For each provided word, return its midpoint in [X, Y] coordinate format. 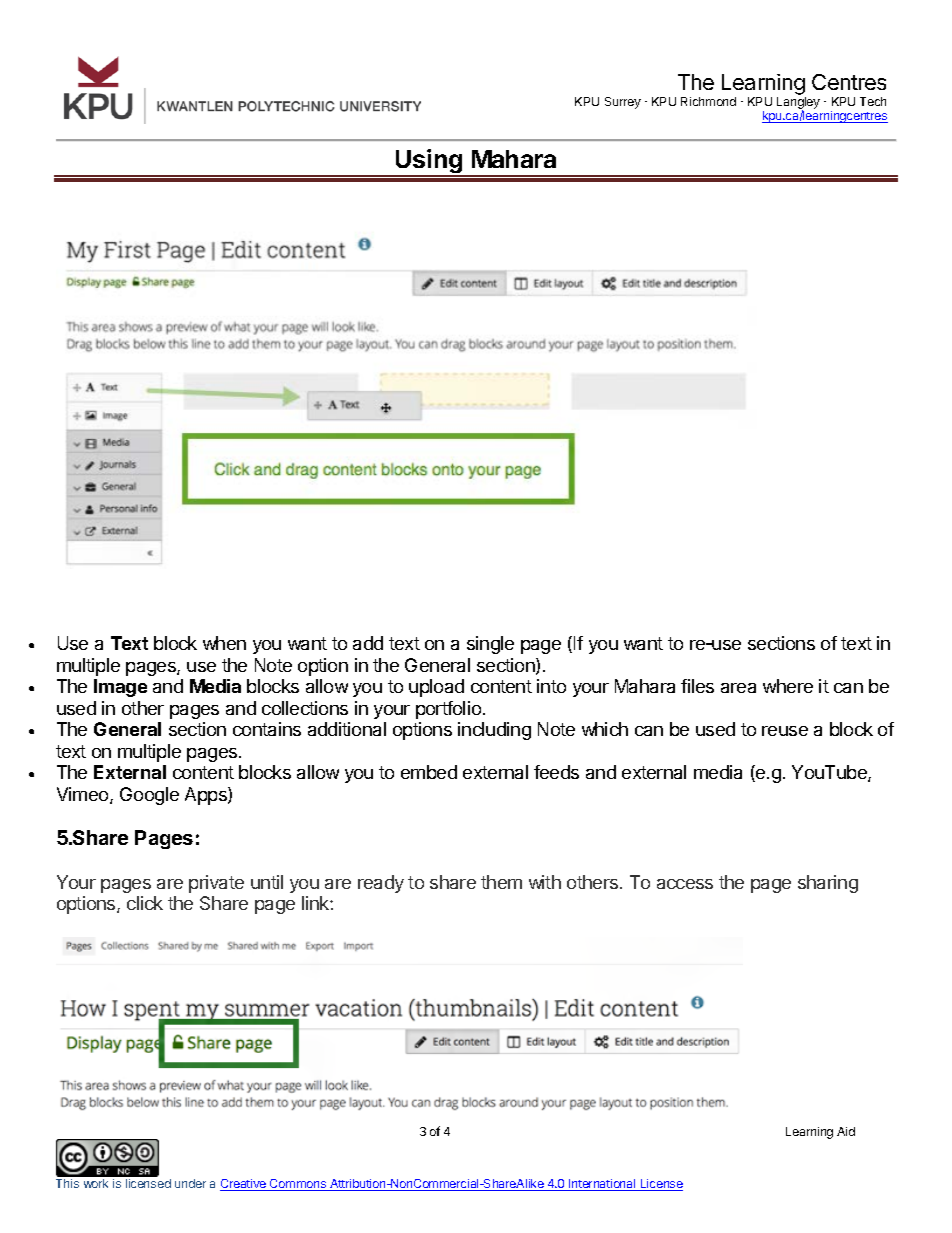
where [788, 686]
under [190, 1183]
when [224, 643]
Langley [798, 104]
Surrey [623, 103]
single [490, 645]
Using [429, 162]
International [602, 1185]
